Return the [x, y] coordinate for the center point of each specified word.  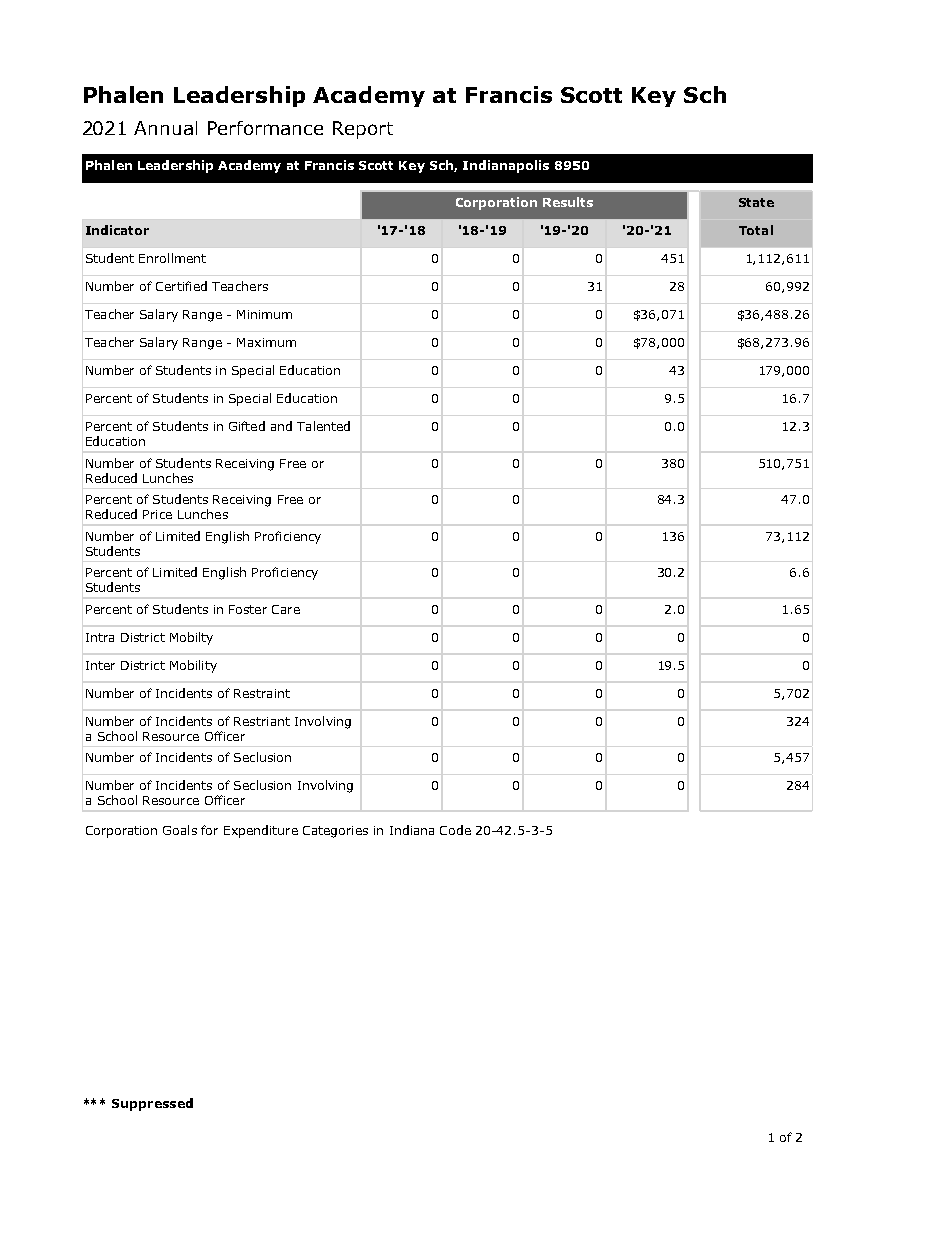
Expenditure [261, 831]
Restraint [262, 693]
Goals [180, 830]
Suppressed [152, 1104]
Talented [323, 426]
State [756, 202]
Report [363, 130]
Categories [335, 832]
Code [455, 830]
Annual [165, 128]
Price [157, 514]
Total [756, 230]
